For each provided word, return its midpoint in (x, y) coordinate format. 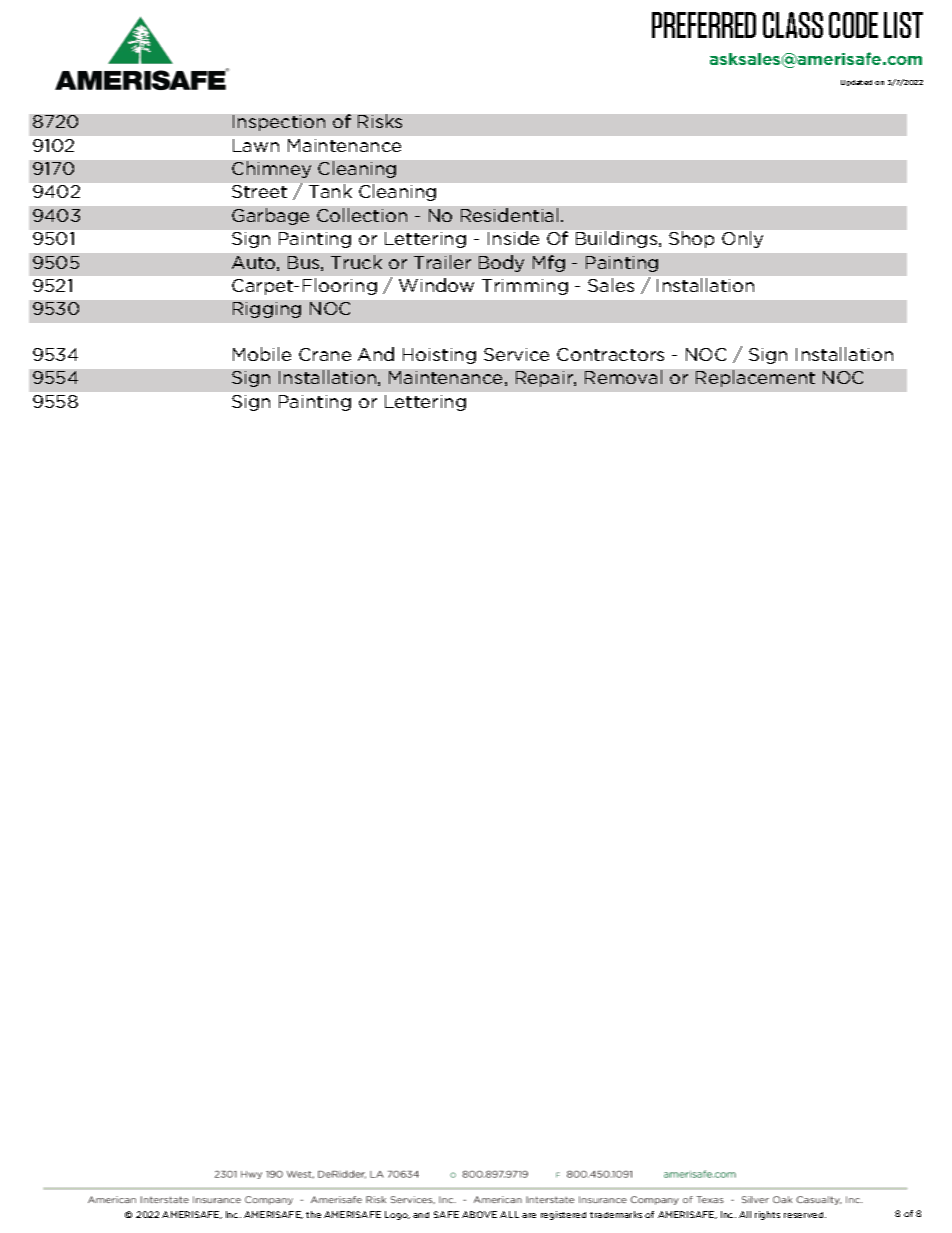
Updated (856, 83)
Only (742, 239)
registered (563, 1215)
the (313, 1214)
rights (767, 1215)
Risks (380, 121)
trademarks (616, 1214)
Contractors (610, 354)
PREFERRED (704, 25)
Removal (623, 377)
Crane (325, 354)
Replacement (755, 378)
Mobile (262, 354)
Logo (397, 1215)
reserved (805, 1215)
